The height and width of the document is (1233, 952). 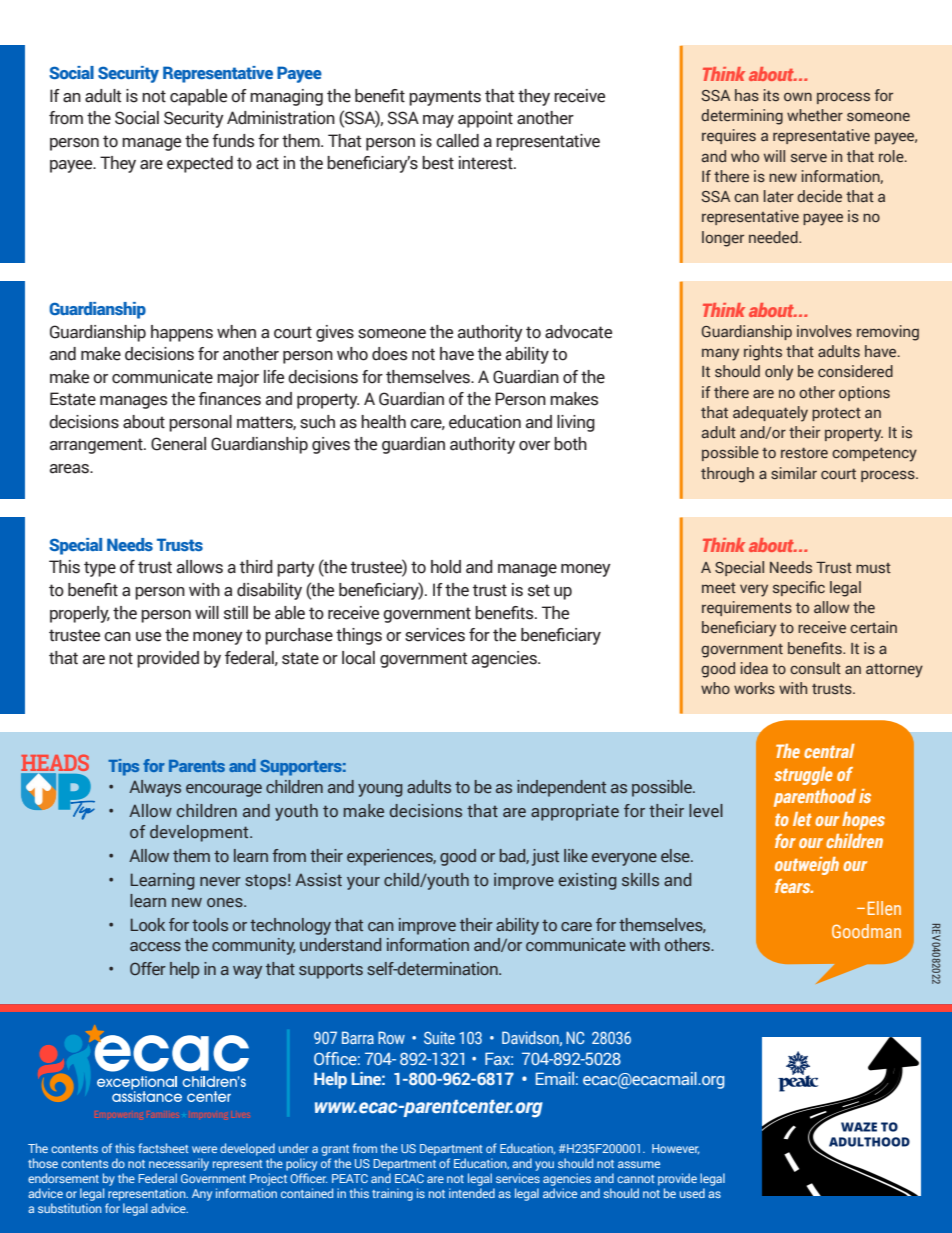 I want to click on whether, so click(x=815, y=115).
